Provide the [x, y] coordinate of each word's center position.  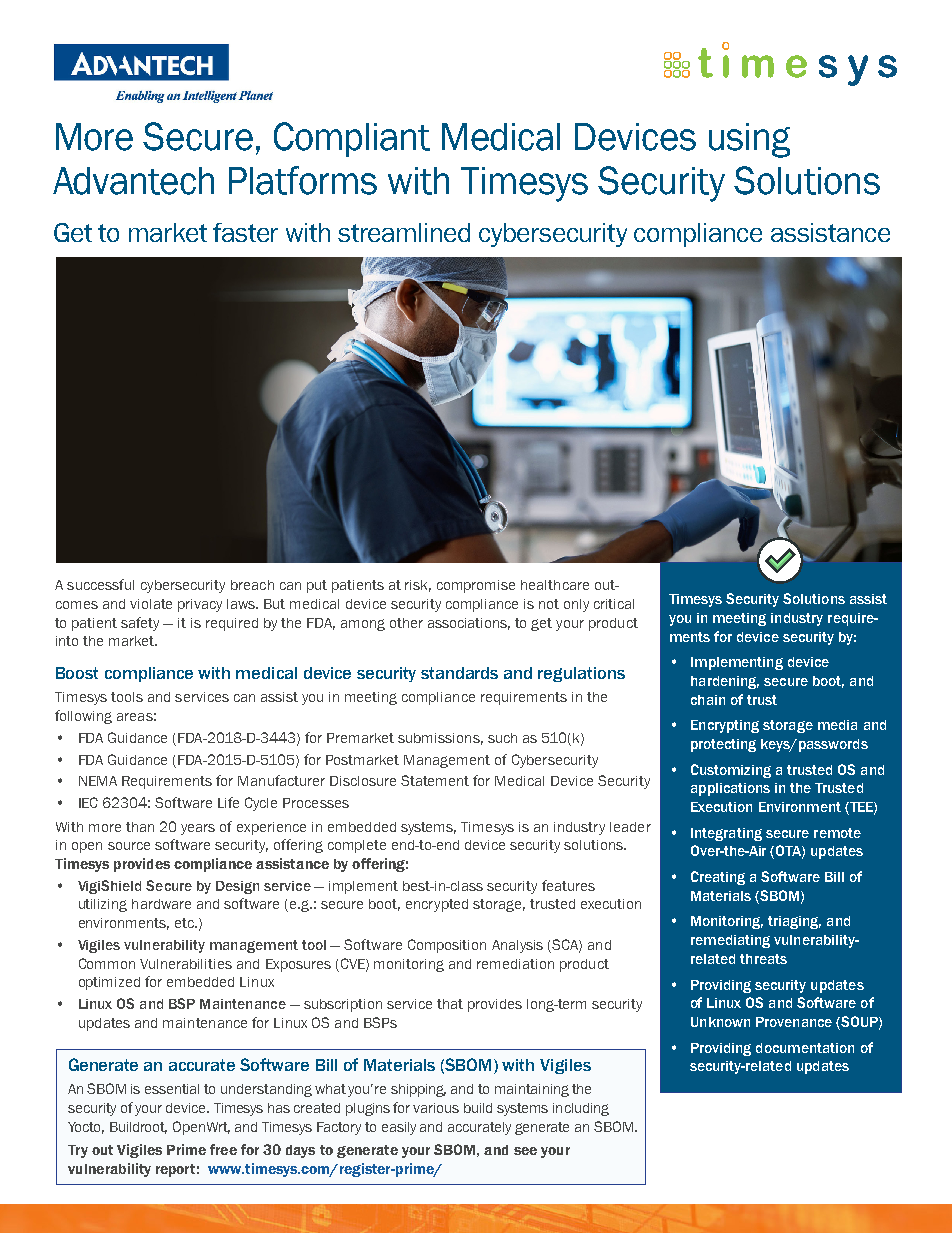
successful [100, 584]
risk [418, 586]
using [749, 140]
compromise [476, 586]
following [83, 717]
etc [185, 923]
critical [614, 604]
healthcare [555, 585]
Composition [447, 946]
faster [245, 232]
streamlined [404, 232]
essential [172, 1089]
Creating [718, 878]
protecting [723, 745]
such [502, 738]
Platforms [303, 180]
